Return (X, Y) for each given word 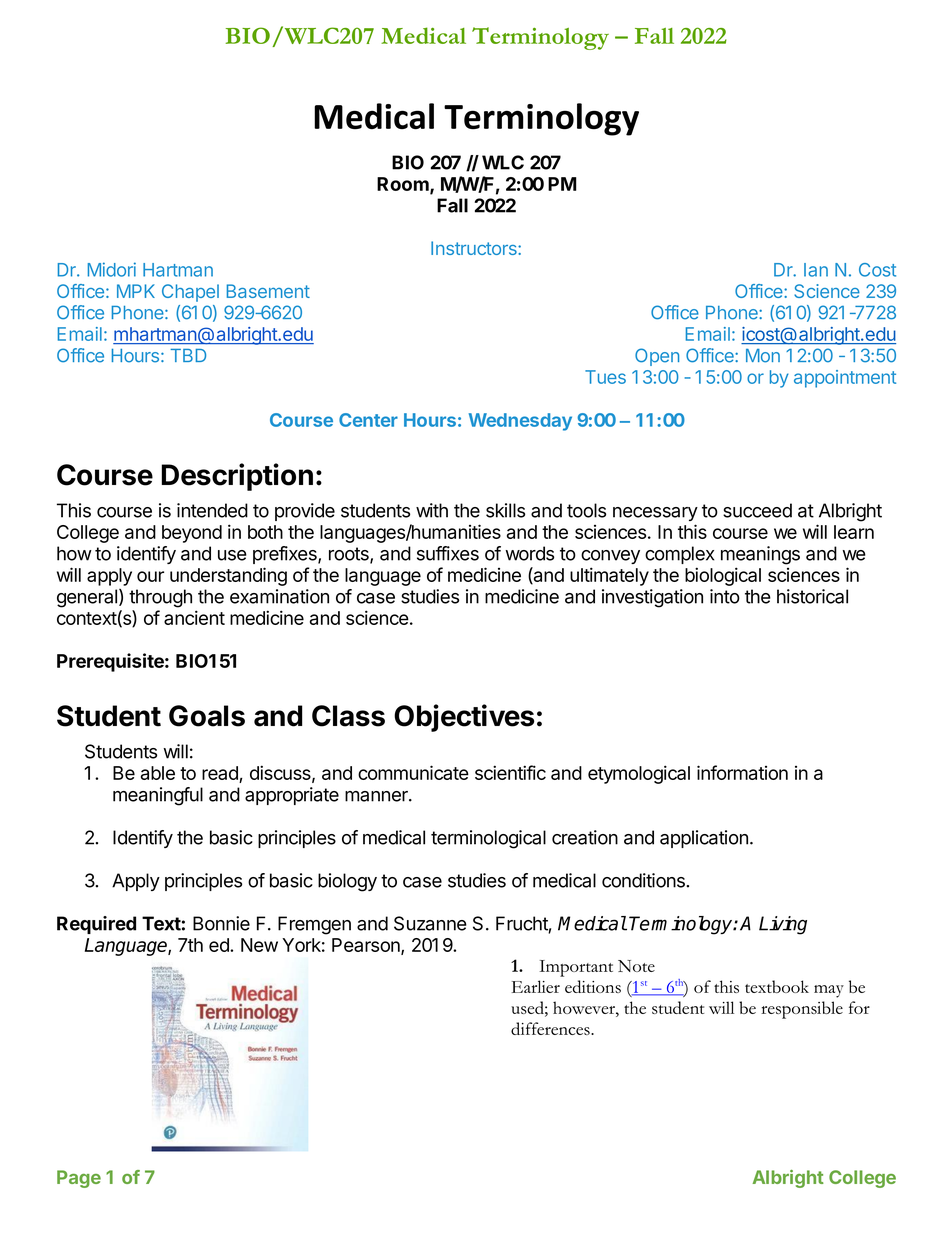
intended (212, 510)
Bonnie (221, 923)
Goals (207, 716)
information (742, 772)
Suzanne (430, 923)
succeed (757, 510)
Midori (112, 269)
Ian (816, 270)
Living (783, 925)
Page (79, 1179)
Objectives (464, 718)
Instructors (475, 248)
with (432, 510)
